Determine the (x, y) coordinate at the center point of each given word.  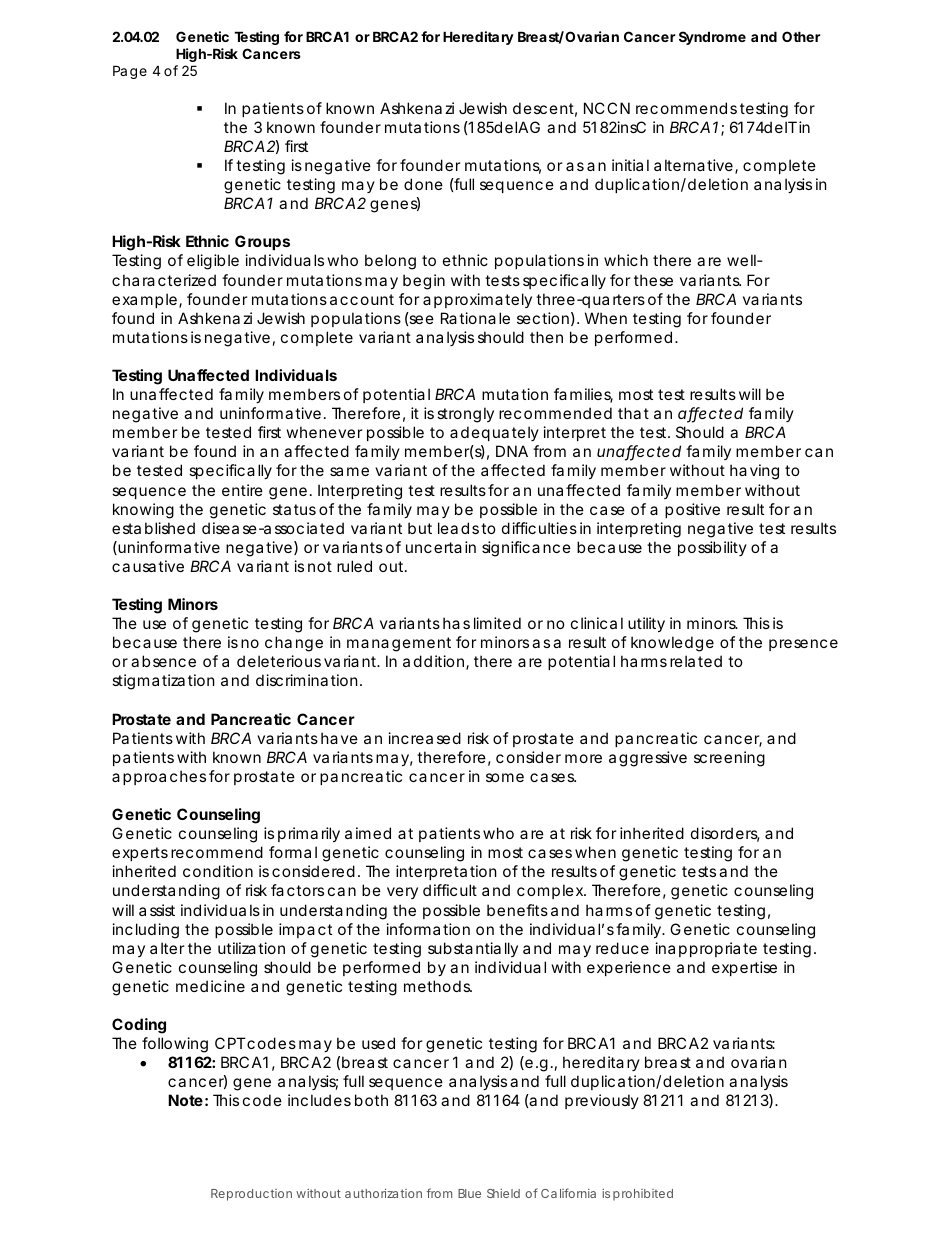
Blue (469, 1193)
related (696, 661)
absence (163, 661)
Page (130, 72)
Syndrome (712, 38)
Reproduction (251, 1195)
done (423, 184)
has (456, 623)
